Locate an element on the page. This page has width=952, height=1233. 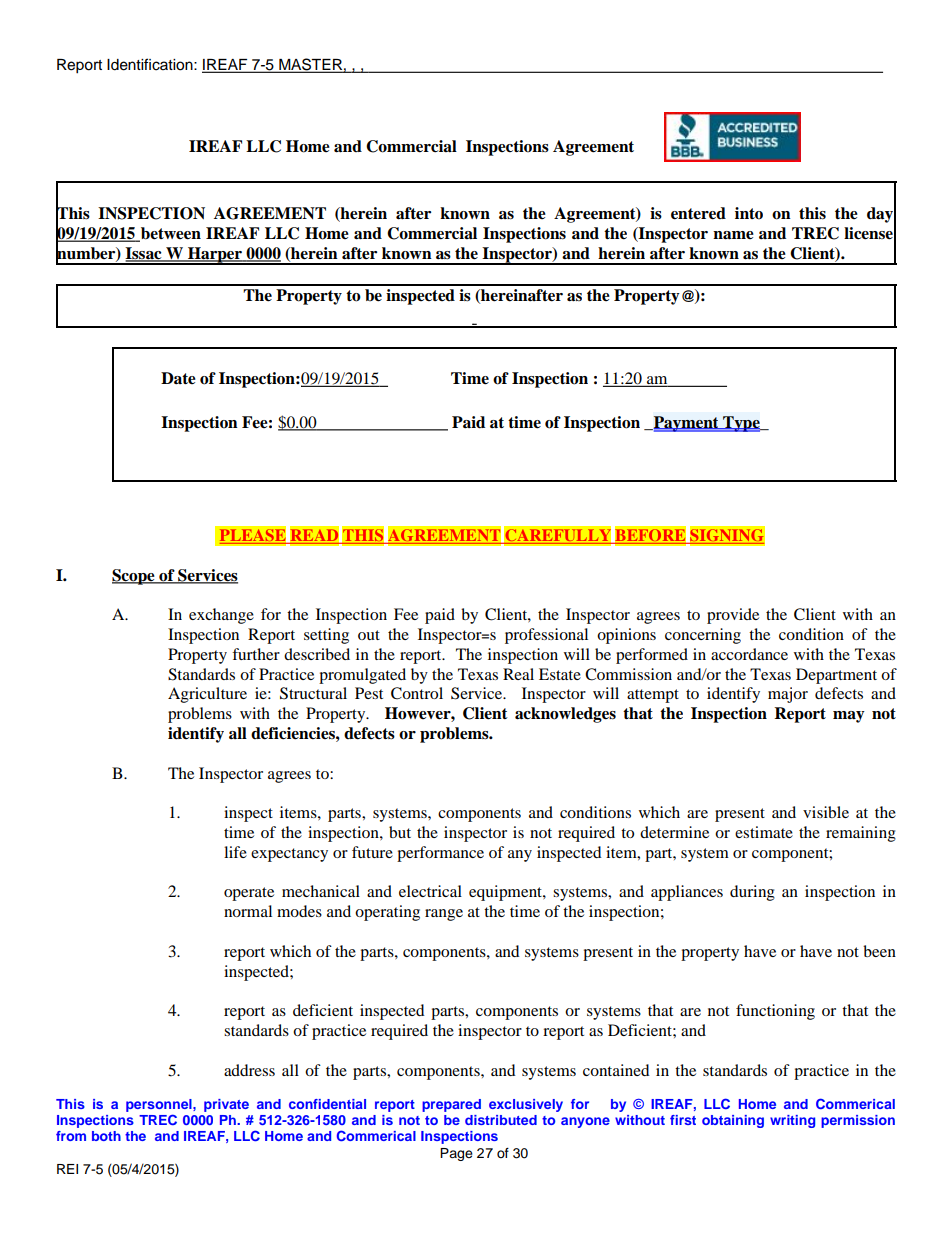
normal is located at coordinates (248, 911).
